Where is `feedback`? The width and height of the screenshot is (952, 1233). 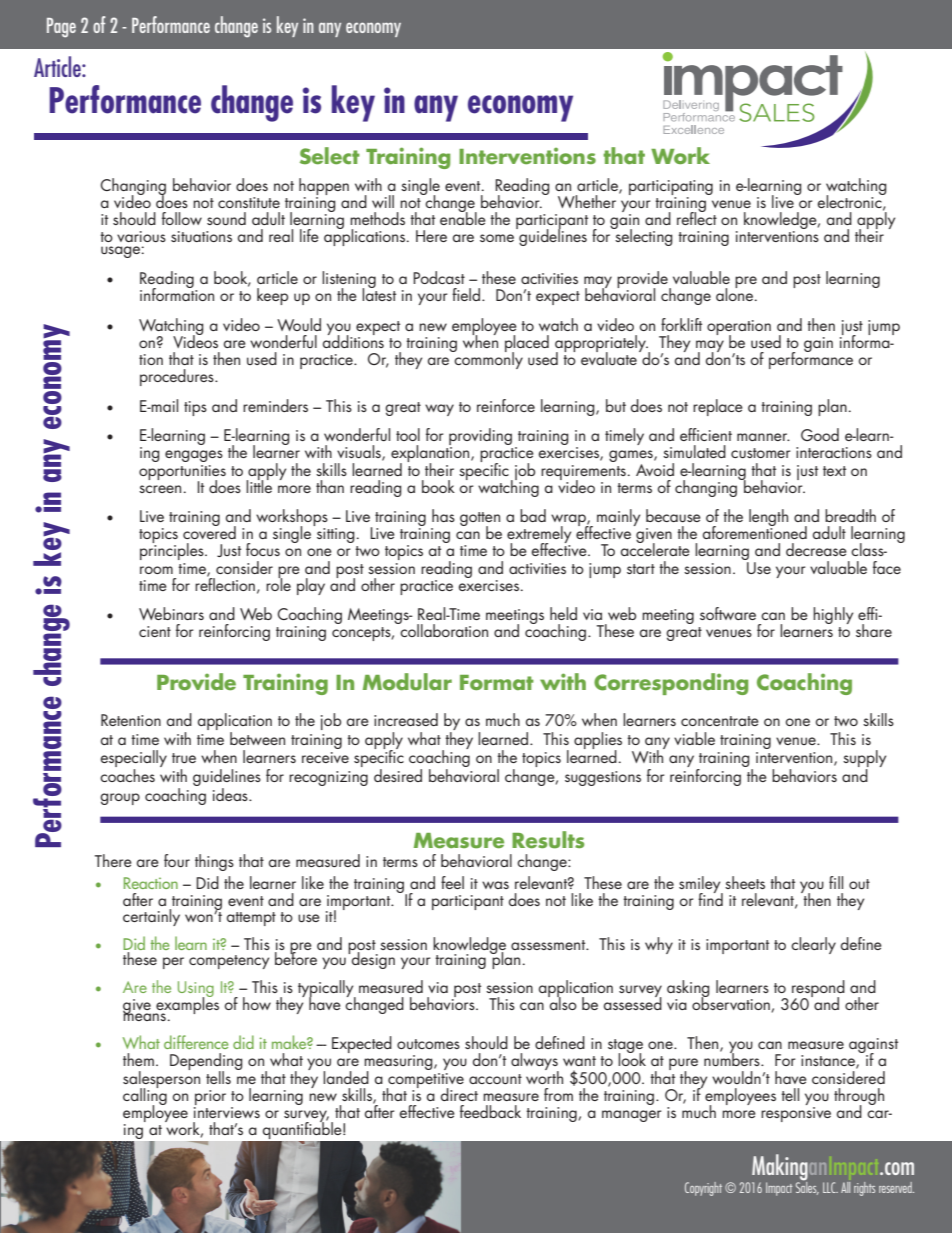 feedback is located at coordinates (490, 1111).
